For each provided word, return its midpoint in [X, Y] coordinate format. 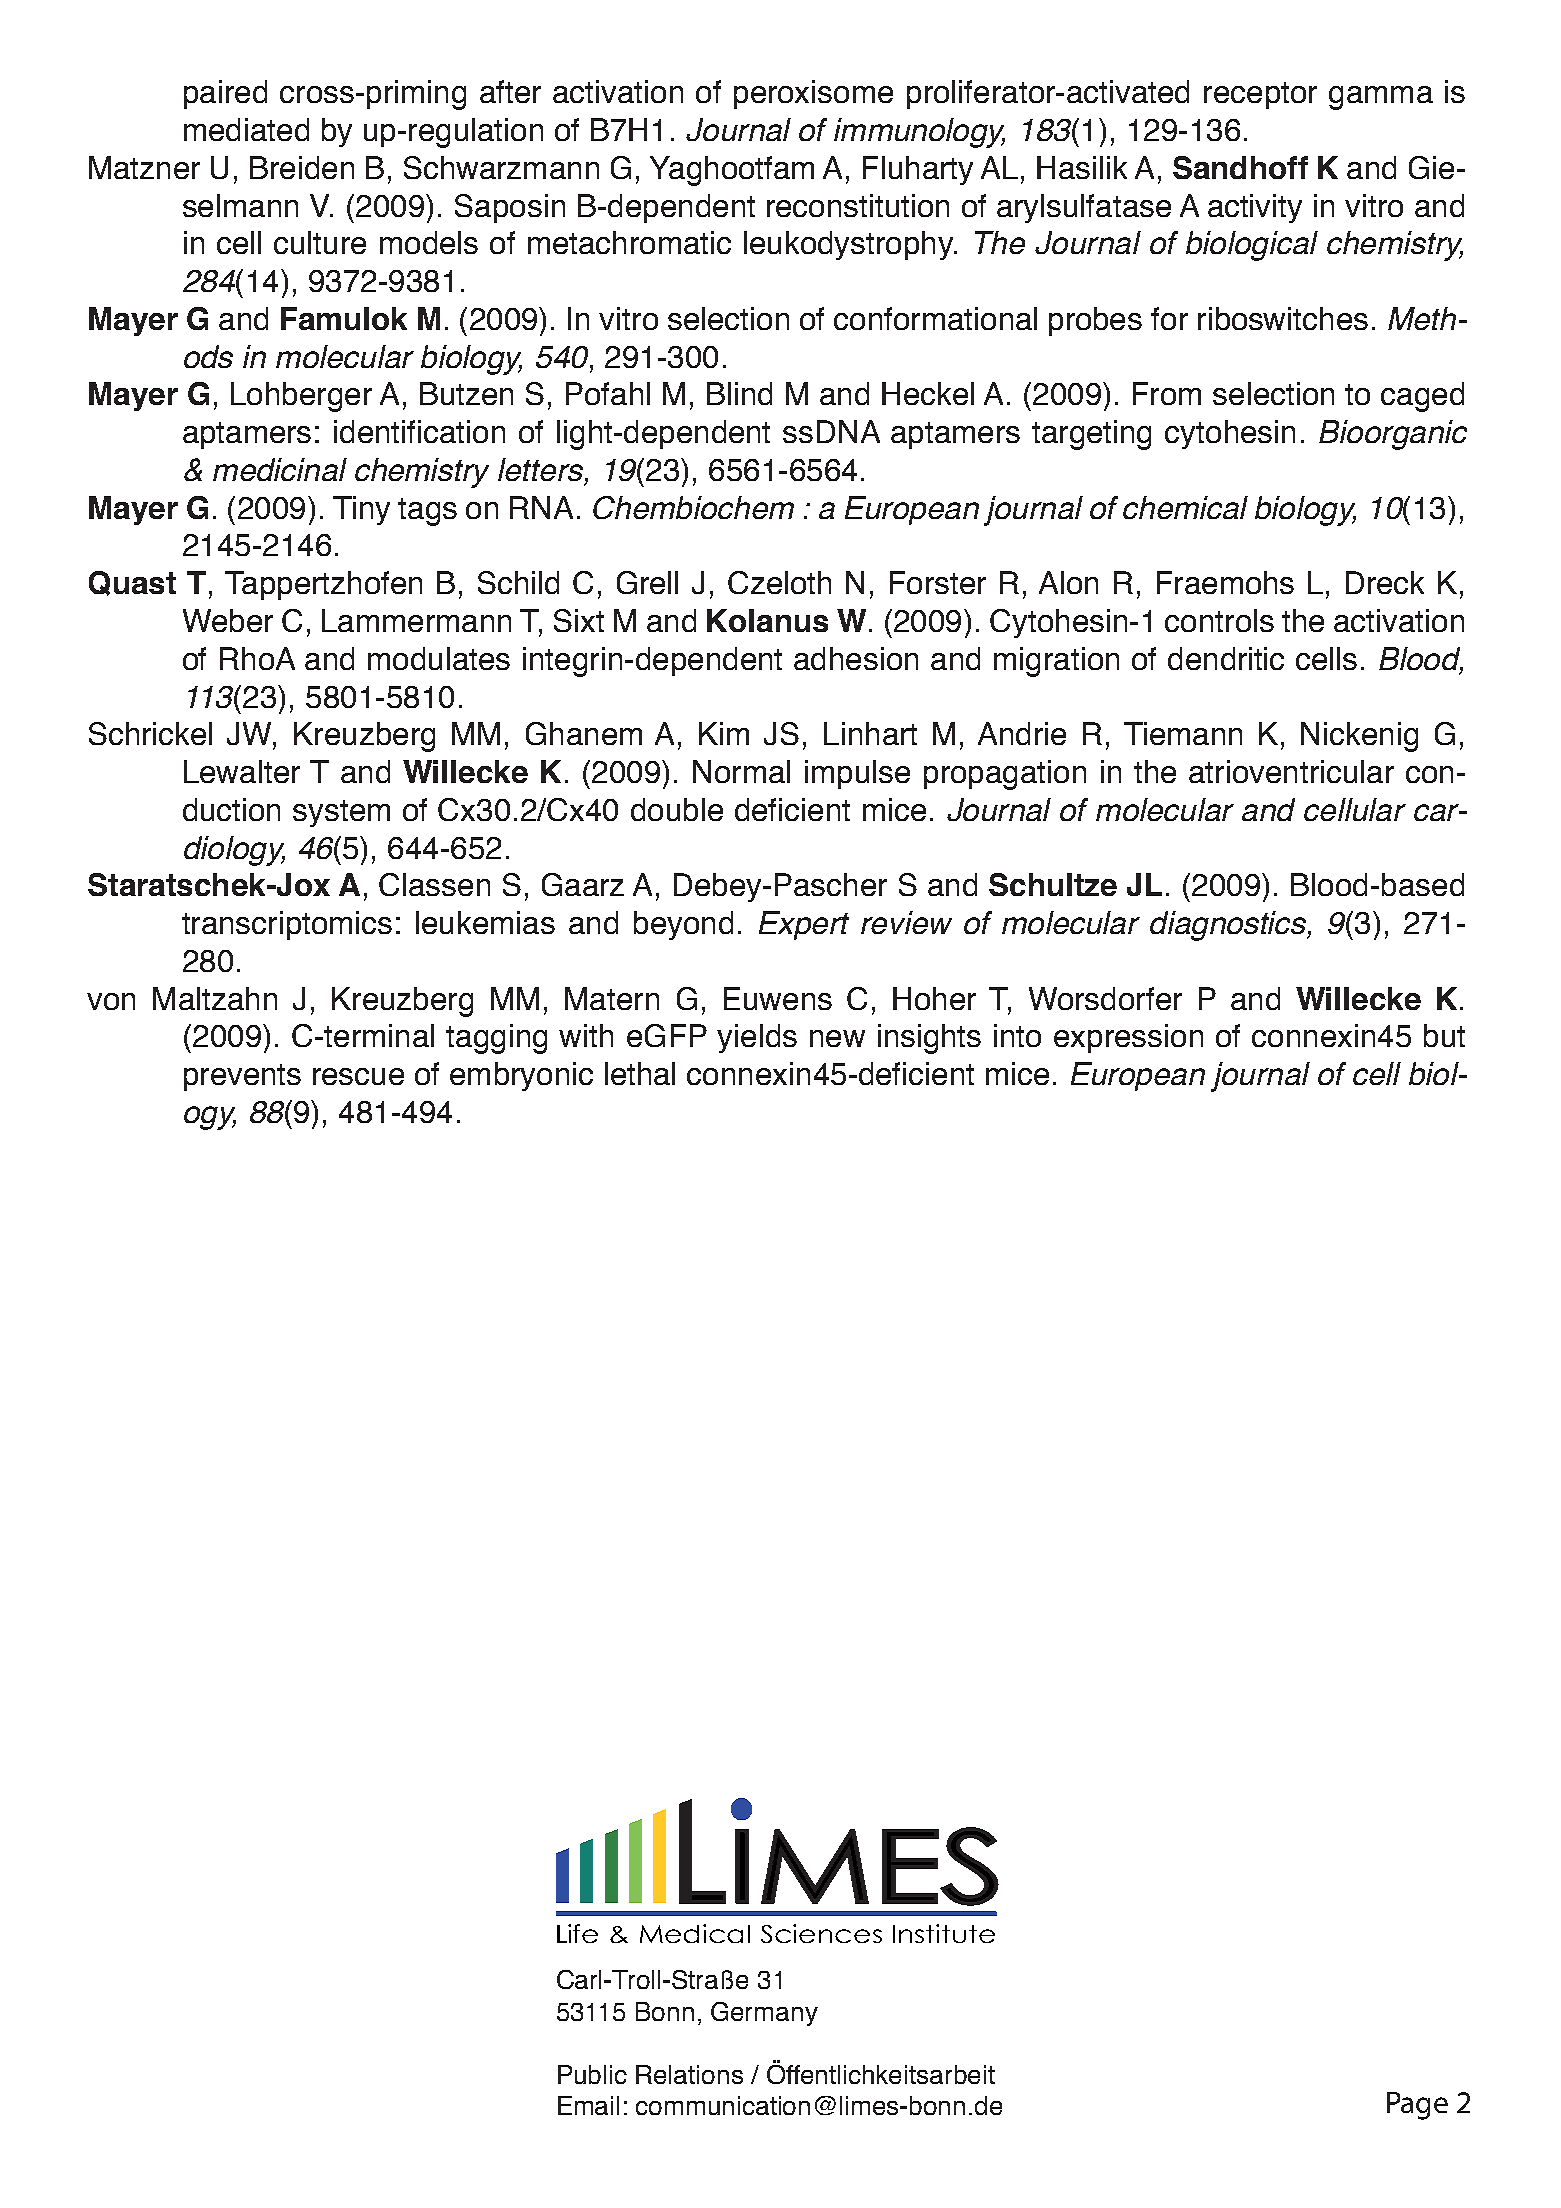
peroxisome [813, 94]
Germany [764, 2014]
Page [1417, 2106]
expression [1128, 1038]
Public [592, 2074]
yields [757, 1038]
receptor [1260, 95]
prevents [242, 1077]
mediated [246, 129]
